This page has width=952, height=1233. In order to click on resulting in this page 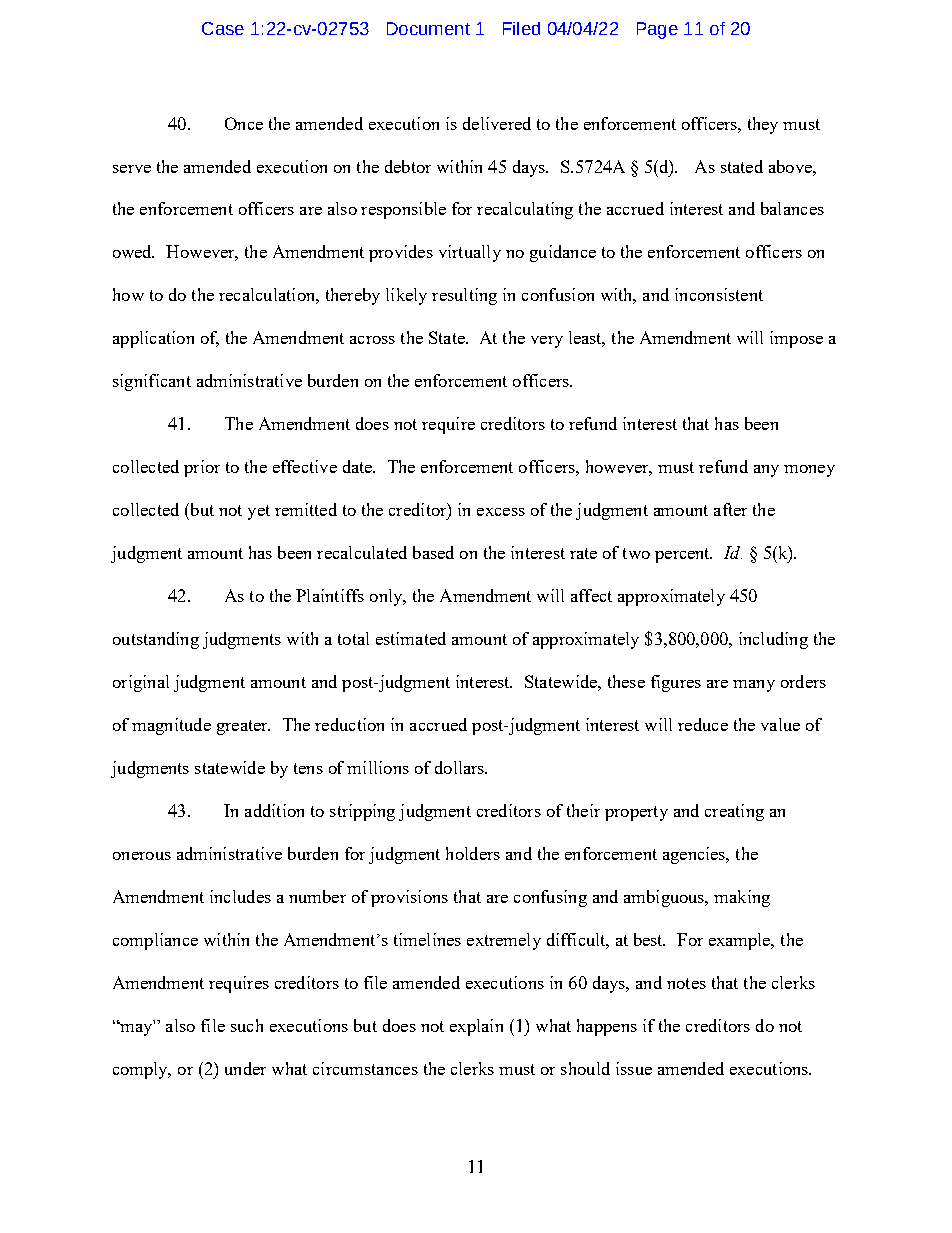, I will do `click(464, 296)`.
